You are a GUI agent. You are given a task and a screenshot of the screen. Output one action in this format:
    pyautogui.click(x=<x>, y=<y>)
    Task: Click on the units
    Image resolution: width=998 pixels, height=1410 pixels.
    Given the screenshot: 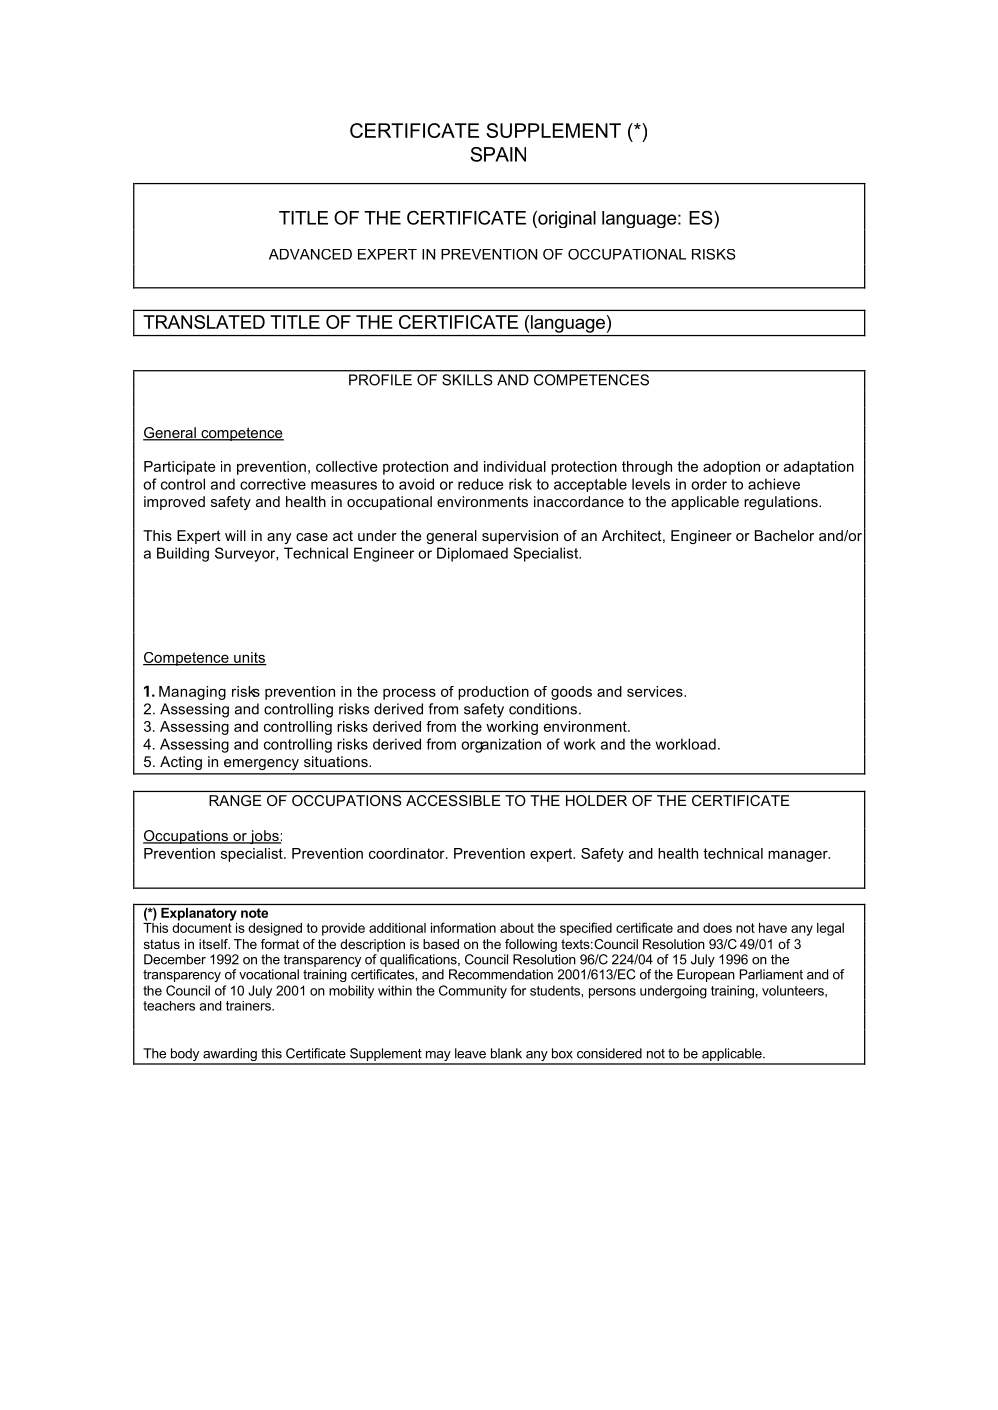 What is the action you would take?
    pyautogui.click(x=249, y=658)
